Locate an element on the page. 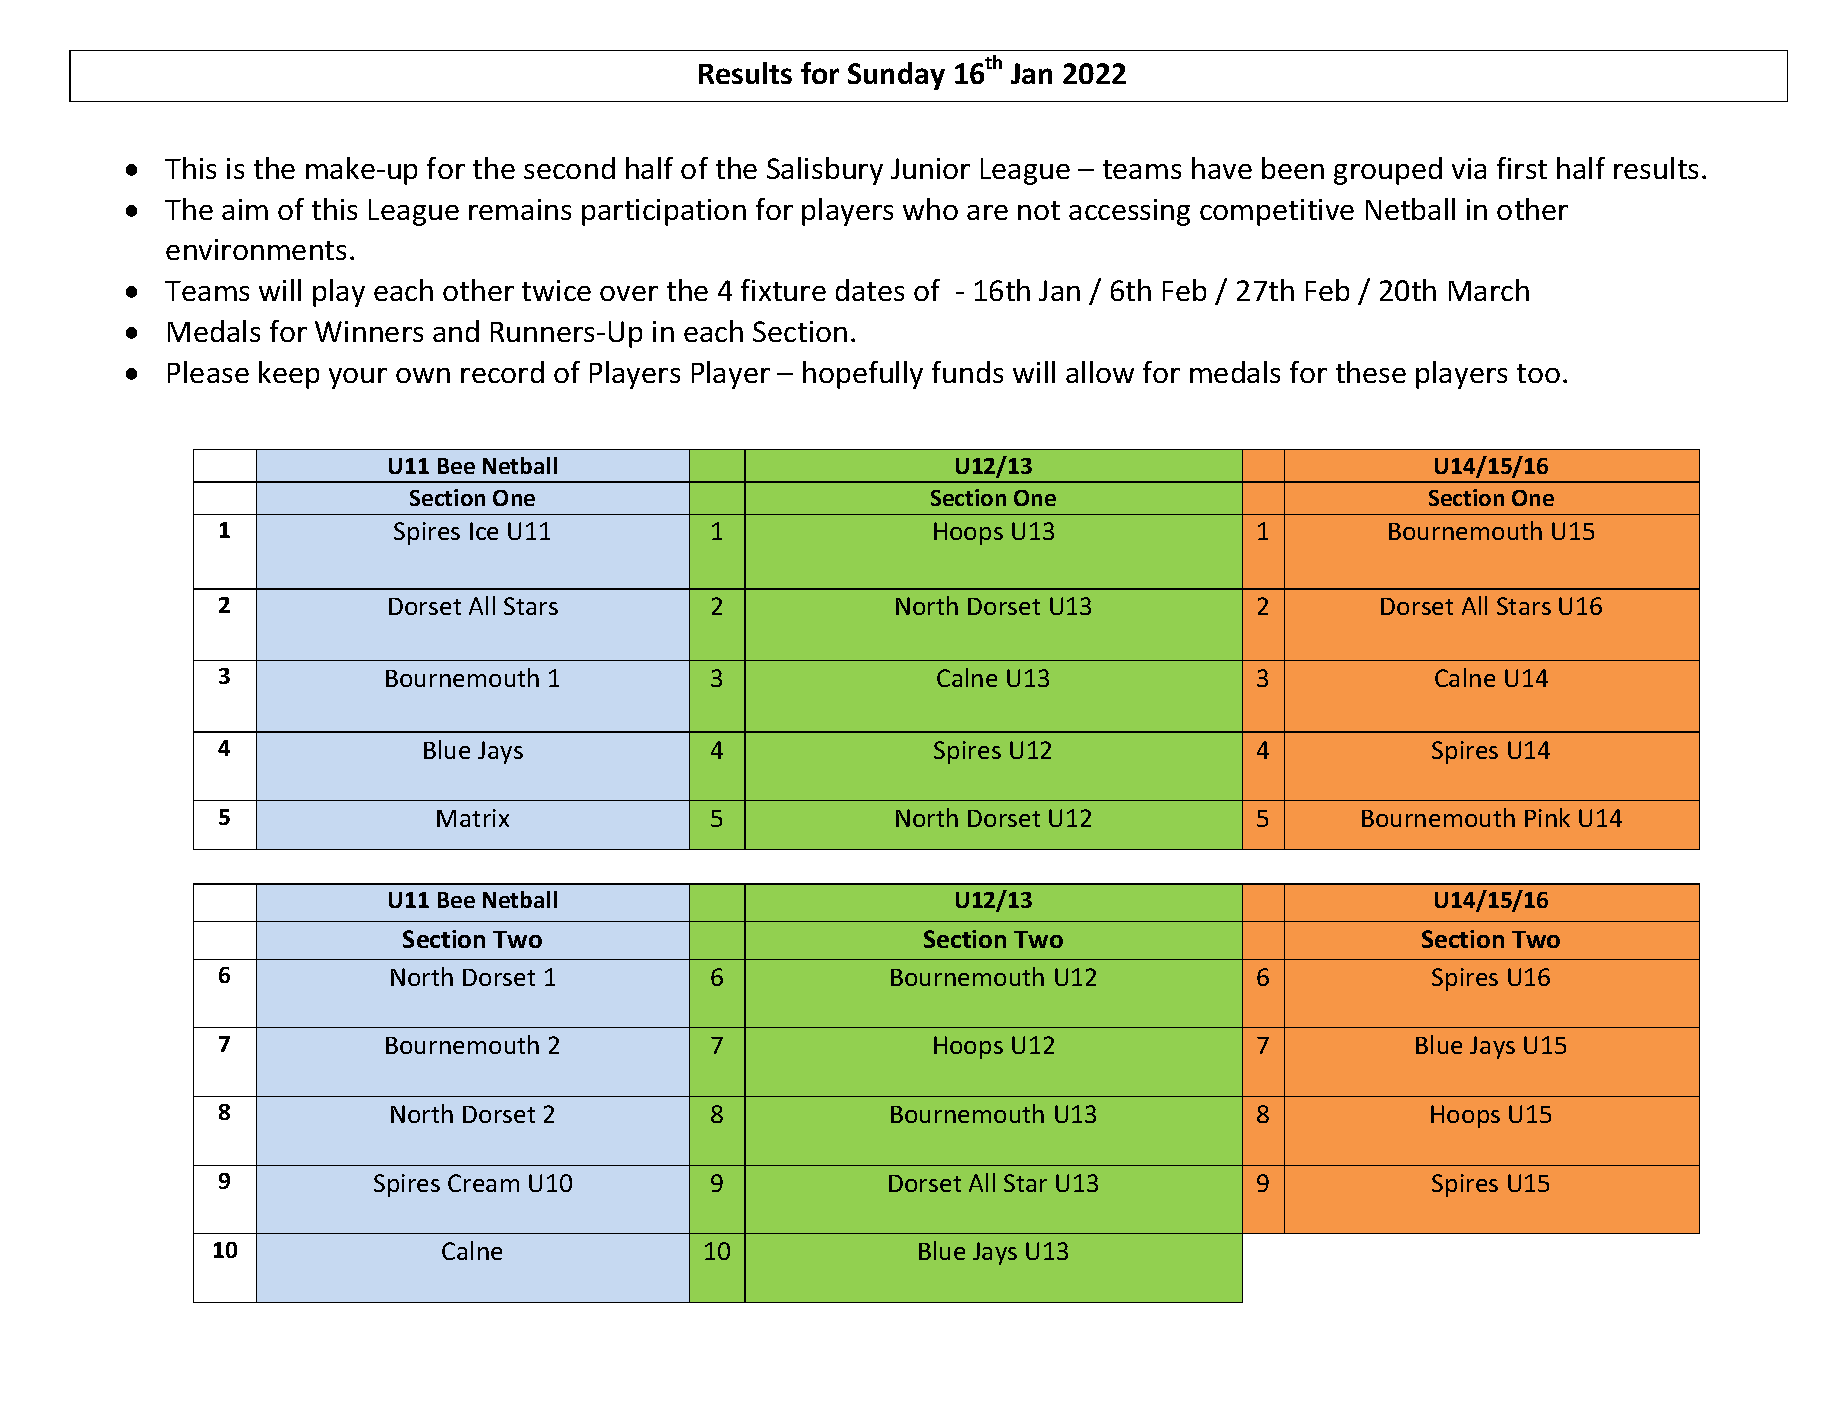 This page has width=1825, height=1410. Pink is located at coordinates (1547, 817).
